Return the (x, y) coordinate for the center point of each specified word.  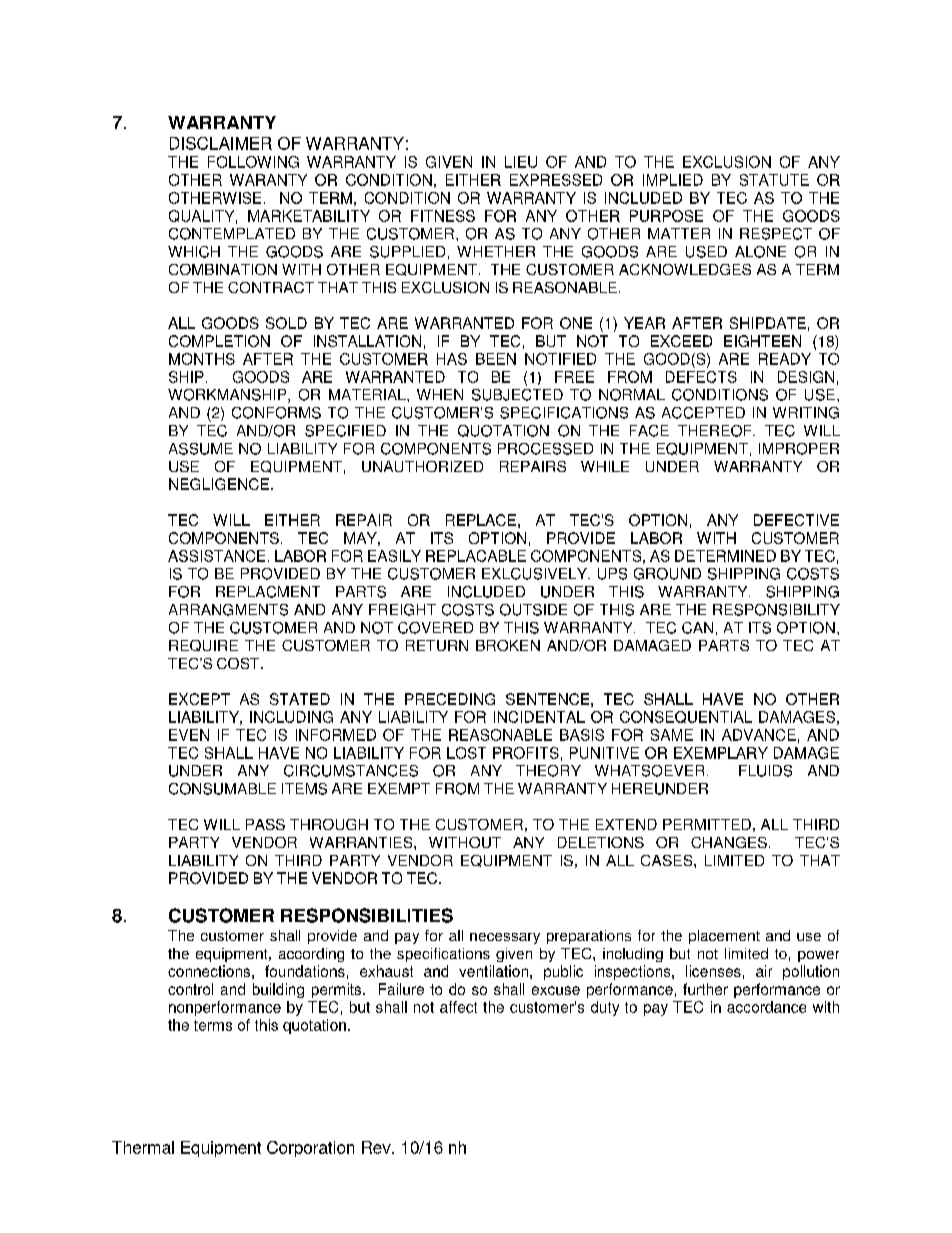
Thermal (143, 1147)
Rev (377, 1147)
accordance (766, 1007)
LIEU (521, 162)
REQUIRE (203, 645)
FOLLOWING (253, 162)
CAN (697, 628)
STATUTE (774, 180)
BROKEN (508, 645)
